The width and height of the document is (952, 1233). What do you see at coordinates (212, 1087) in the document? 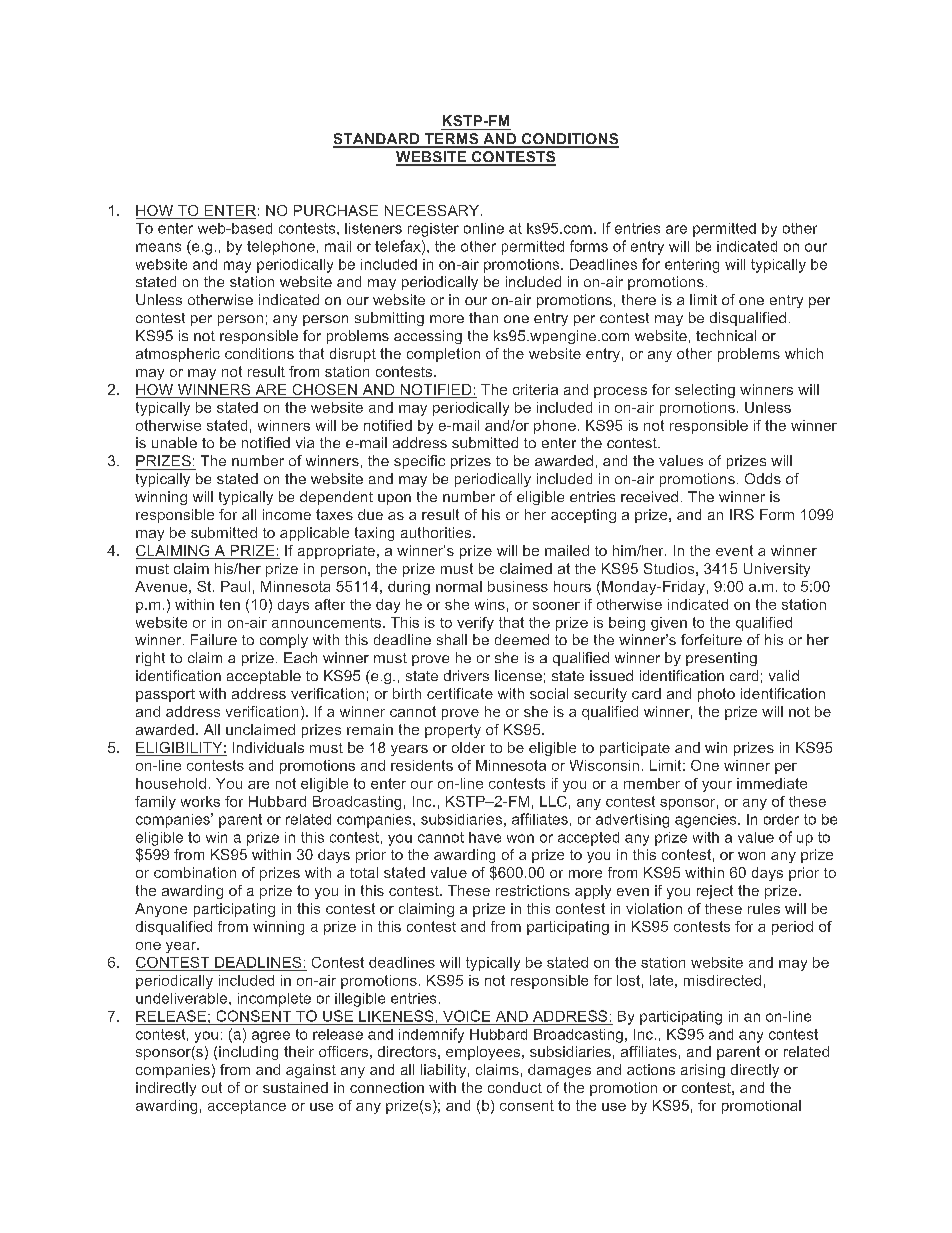
I see `out` at bounding box center [212, 1087].
